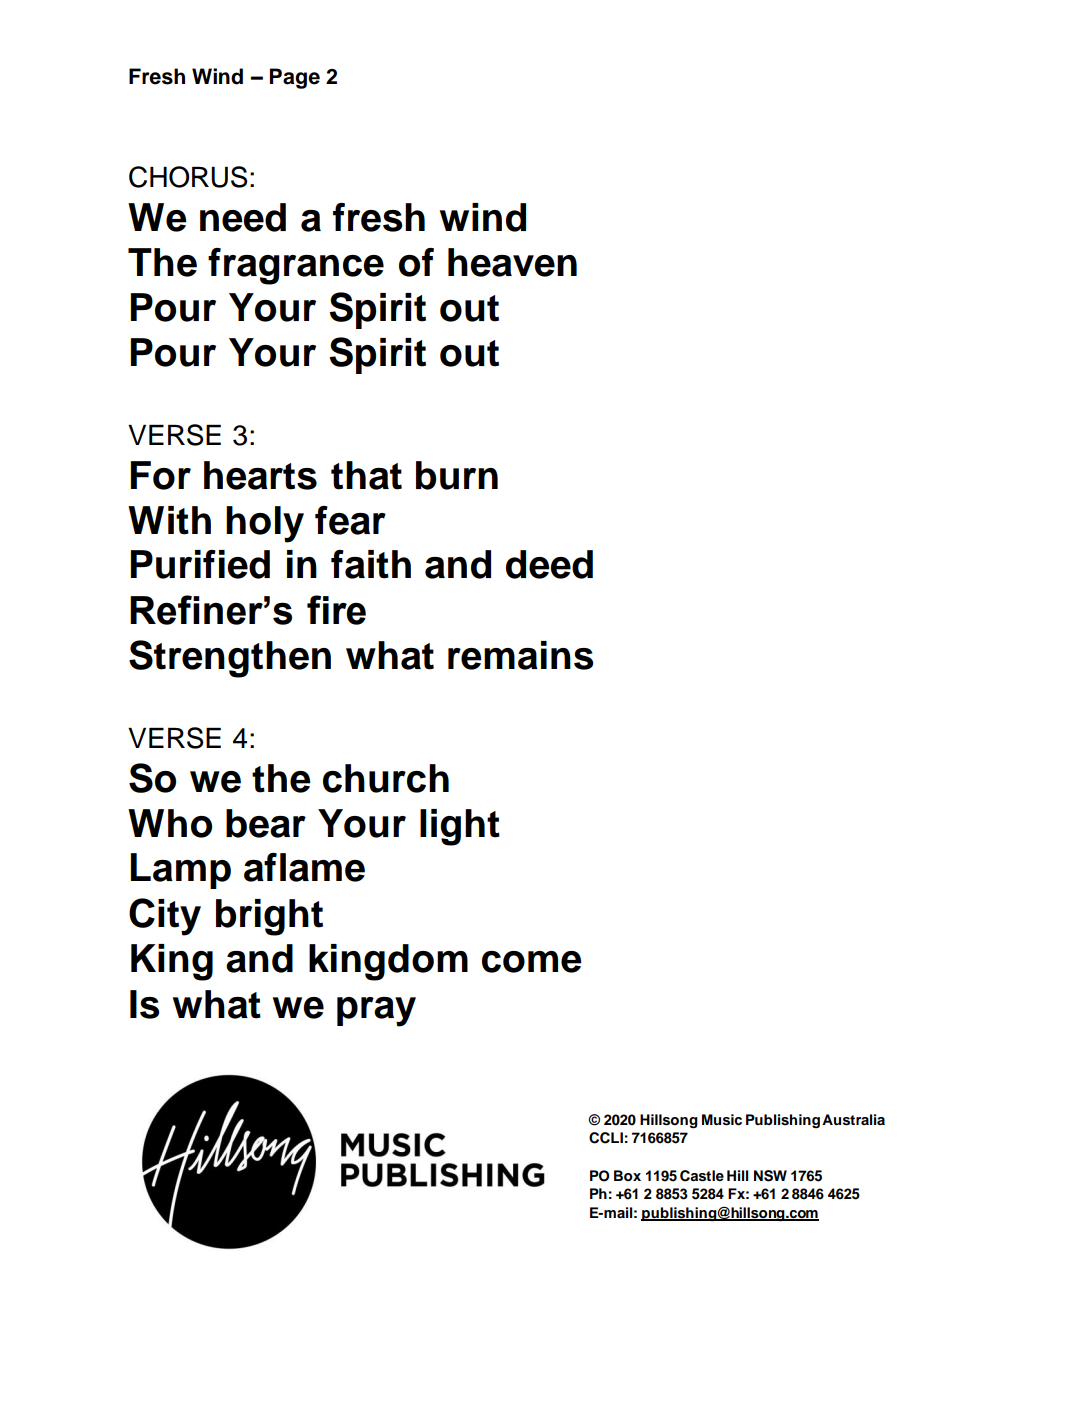 Image resolution: width=1089 pixels, height=1409 pixels. I want to click on bear, so click(266, 823).
